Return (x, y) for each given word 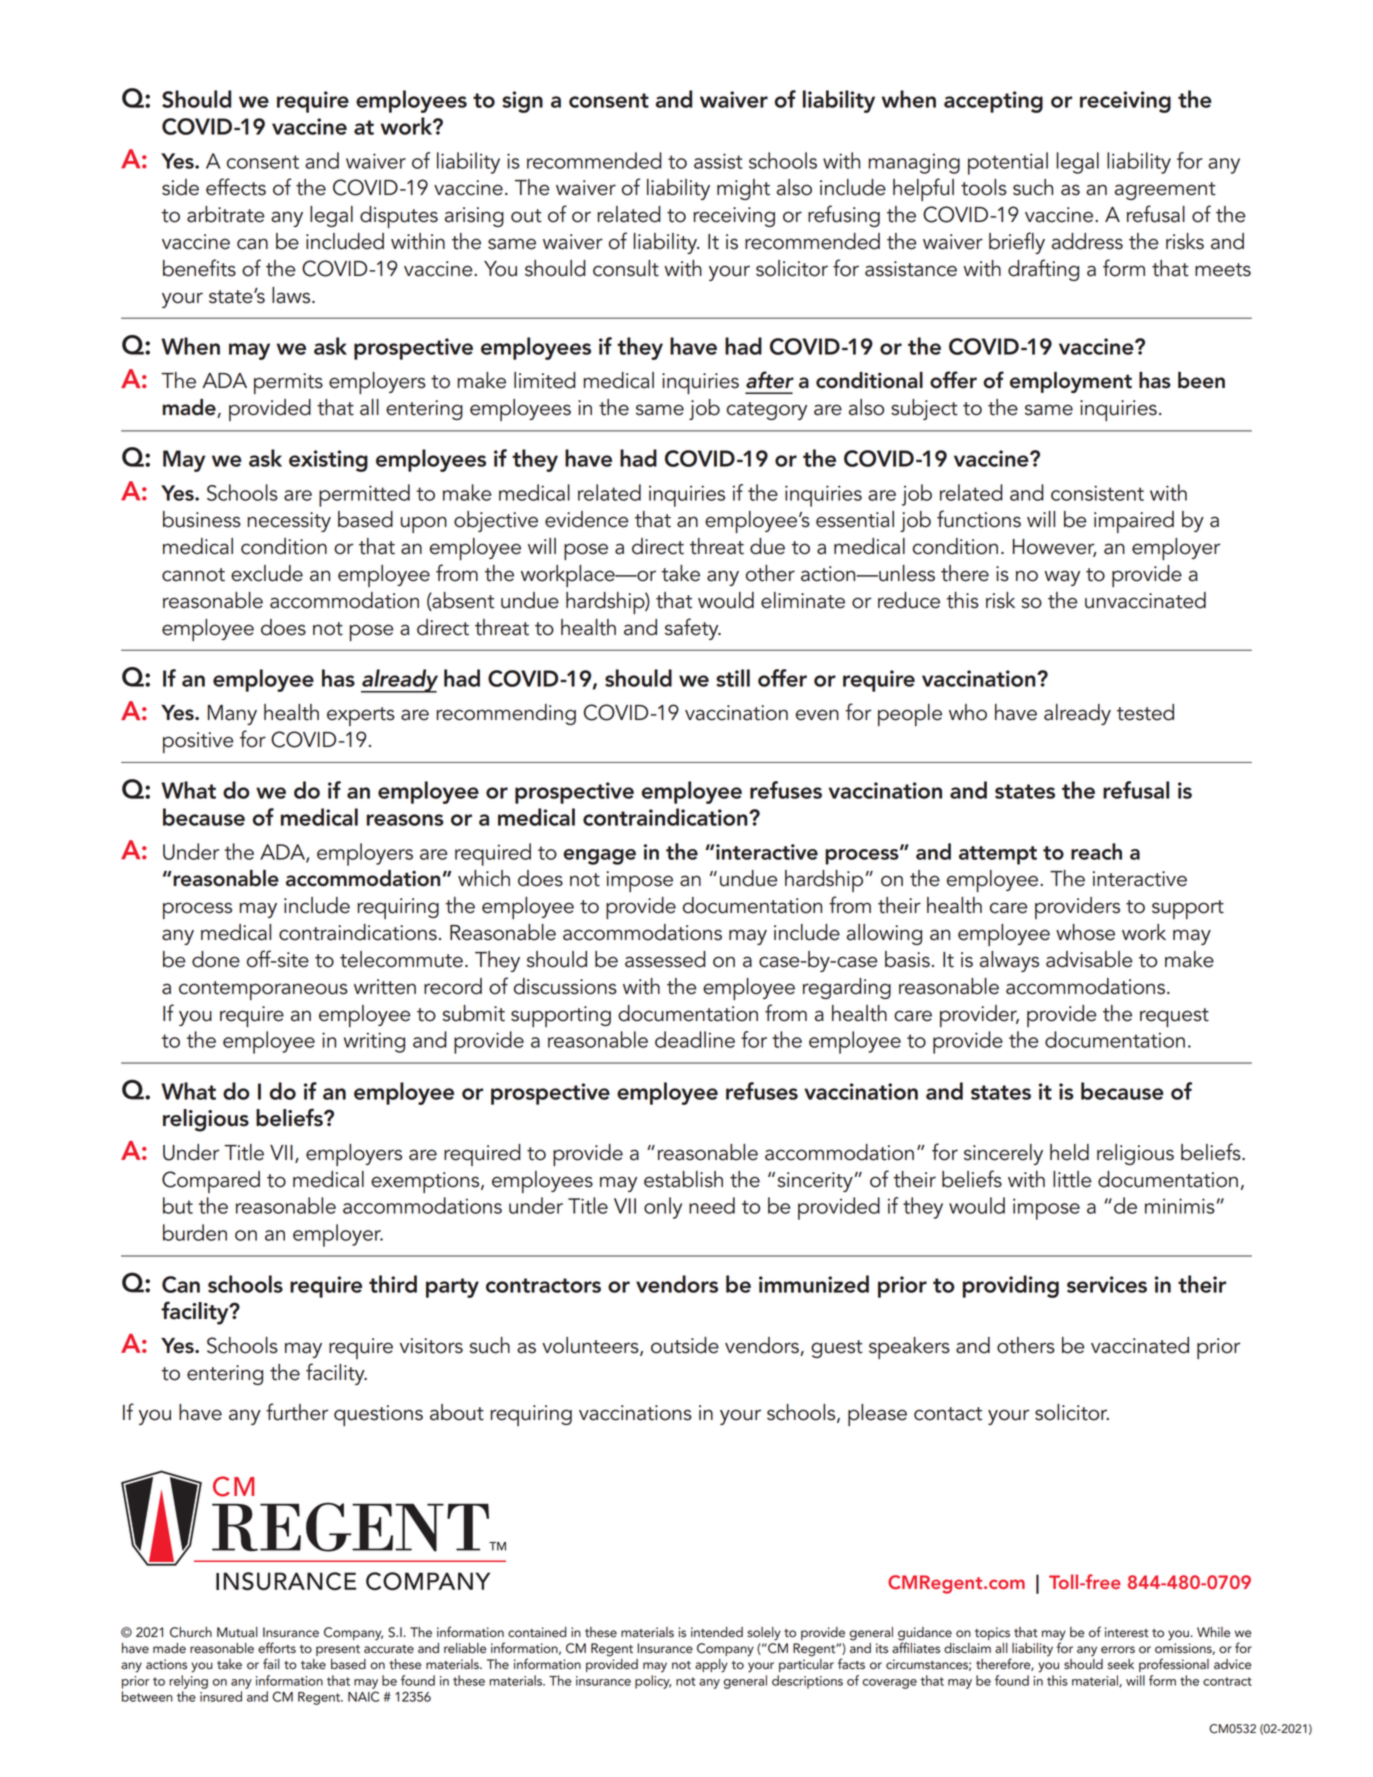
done (216, 959)
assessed (665, 959)
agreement (1165, 191)
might (743, 189)
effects (236, 187)
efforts (277, 1648)
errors (1118, 1650)
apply (711, 1666)
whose (1085, 932)
